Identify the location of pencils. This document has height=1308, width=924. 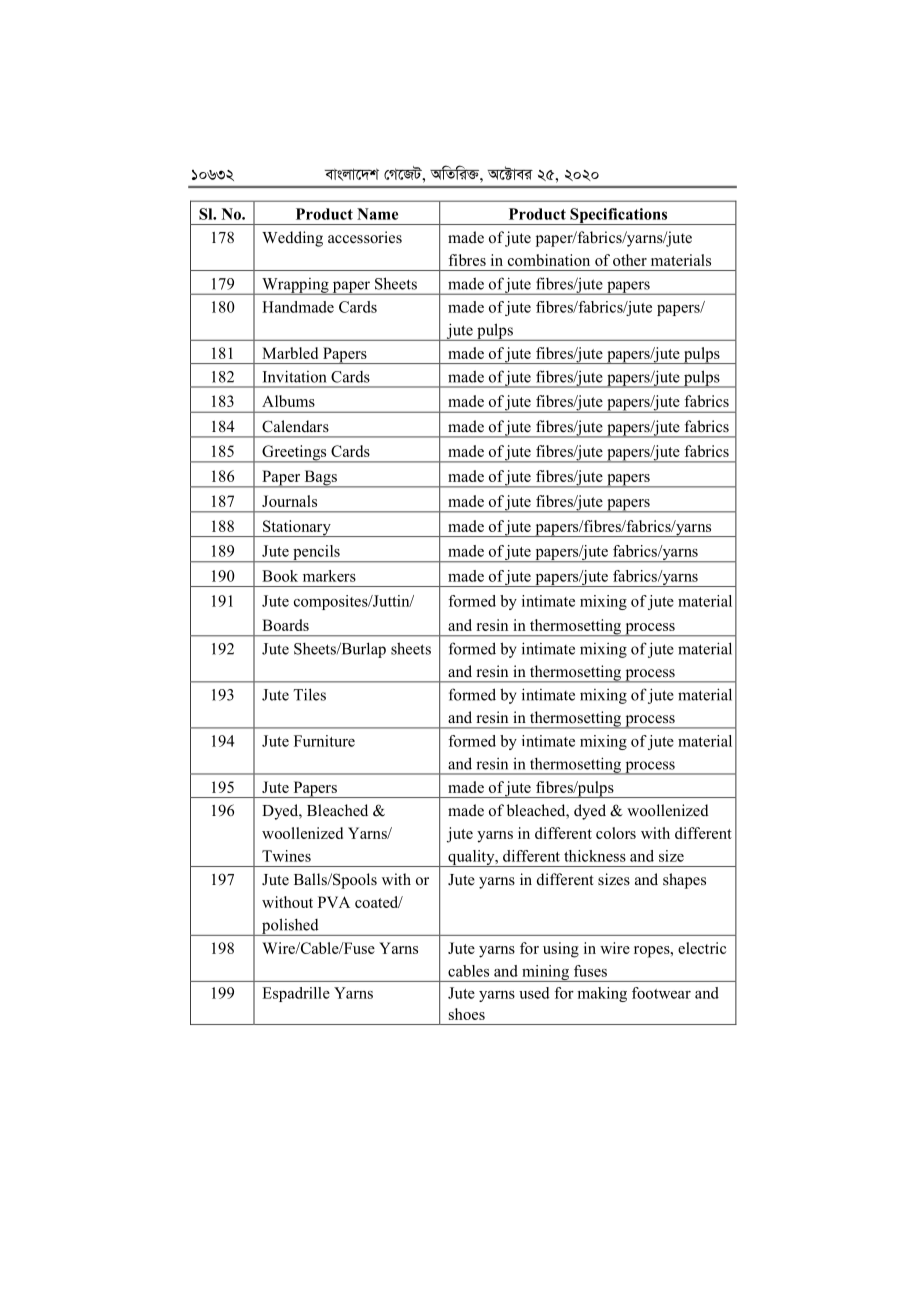
(316, 553).
